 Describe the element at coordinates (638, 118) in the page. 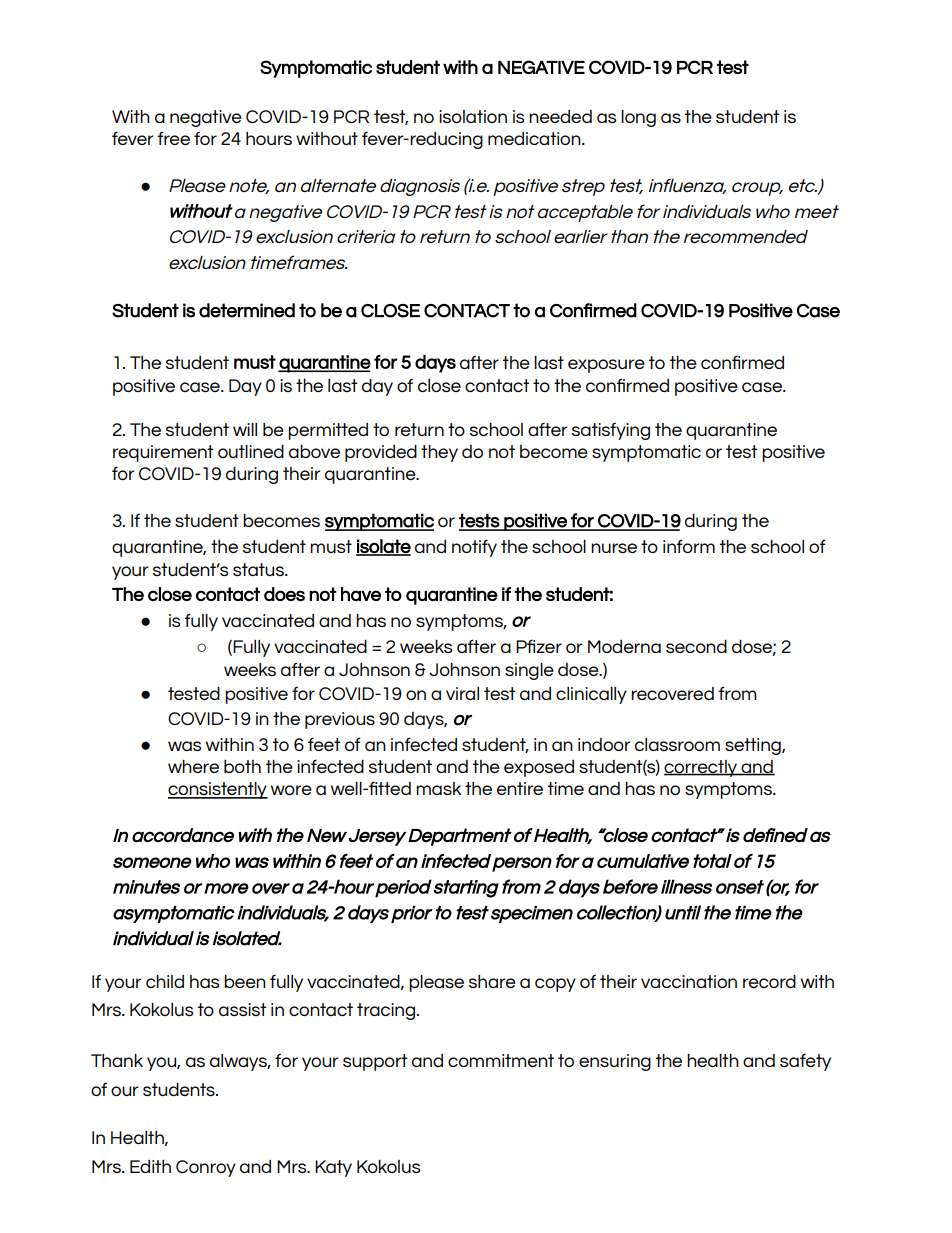

I see `long` at that location.
